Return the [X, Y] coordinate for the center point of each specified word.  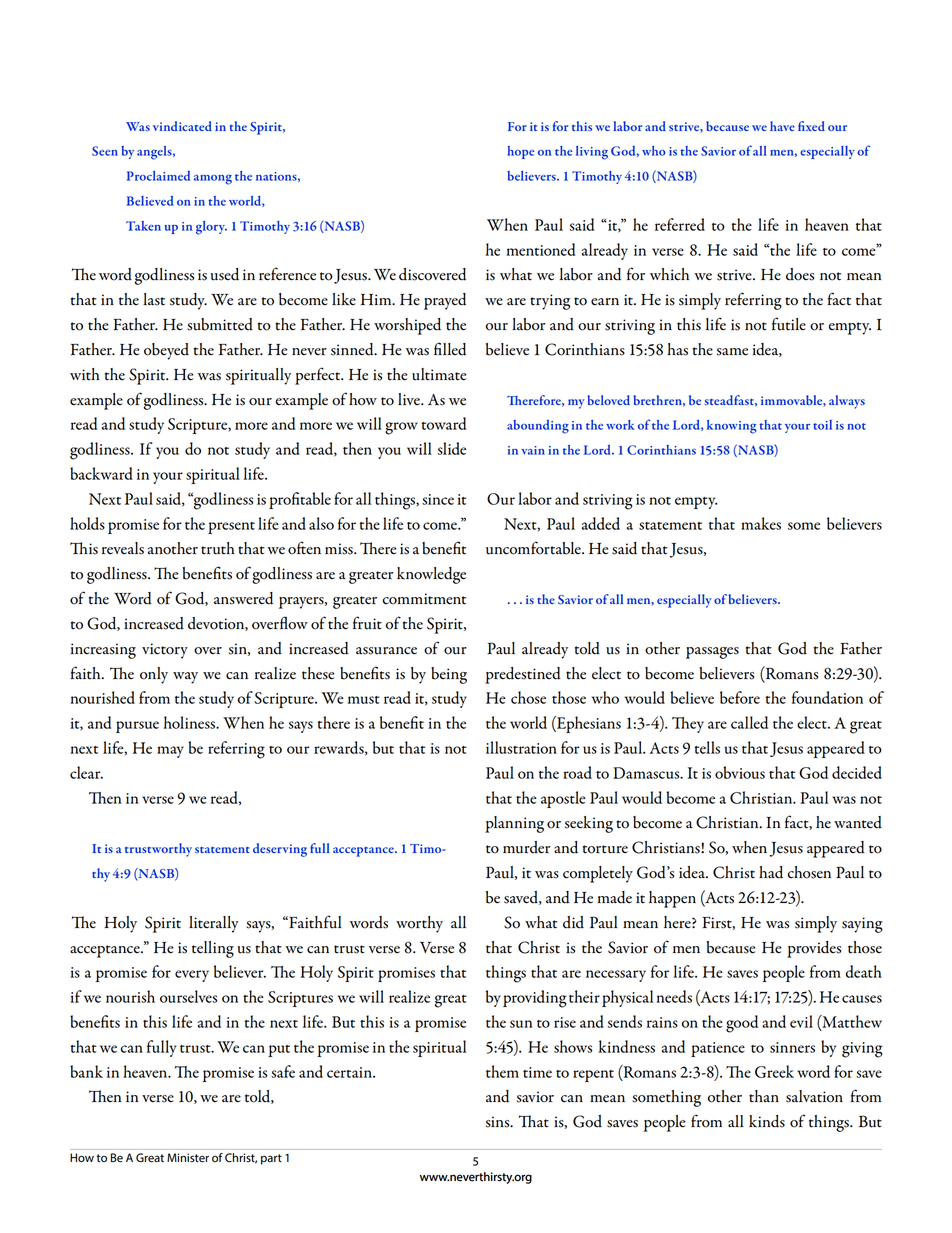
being [449, 675]
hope [520, 152]
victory [165, 651]
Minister [188, 1158]
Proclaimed [158, 176]
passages [712, 653]
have [782, 126]
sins [499, 1122]
